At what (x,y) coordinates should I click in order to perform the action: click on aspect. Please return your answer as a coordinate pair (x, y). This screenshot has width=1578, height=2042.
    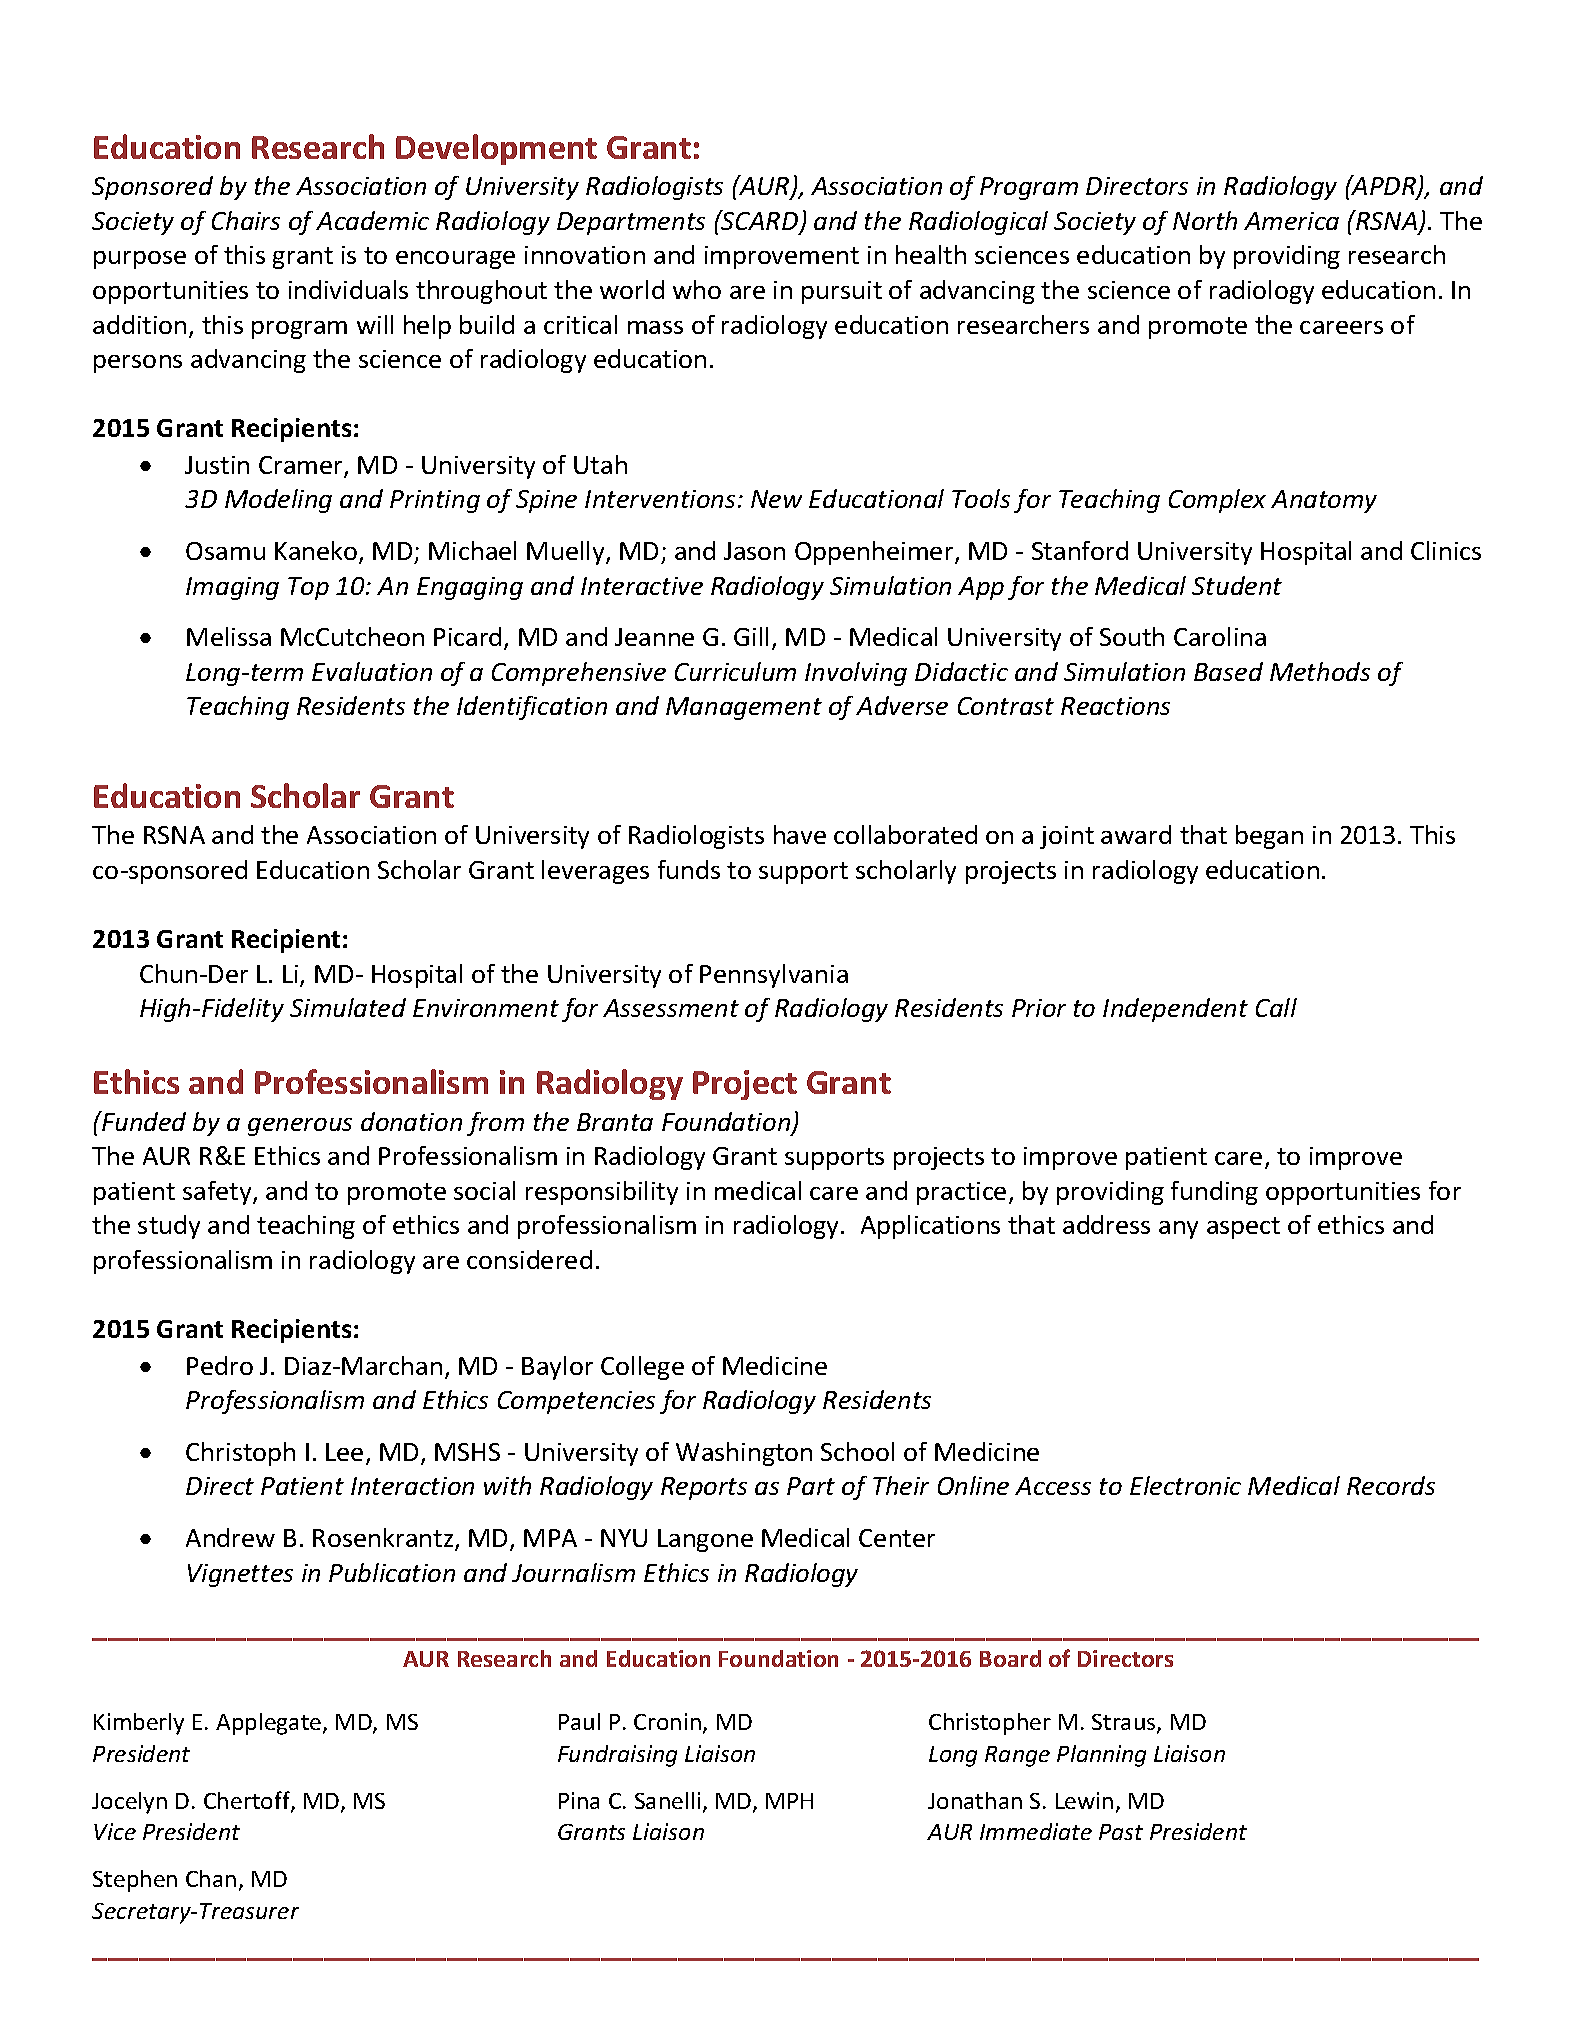
    Looking at the image, I should click on (1243, 1228).
